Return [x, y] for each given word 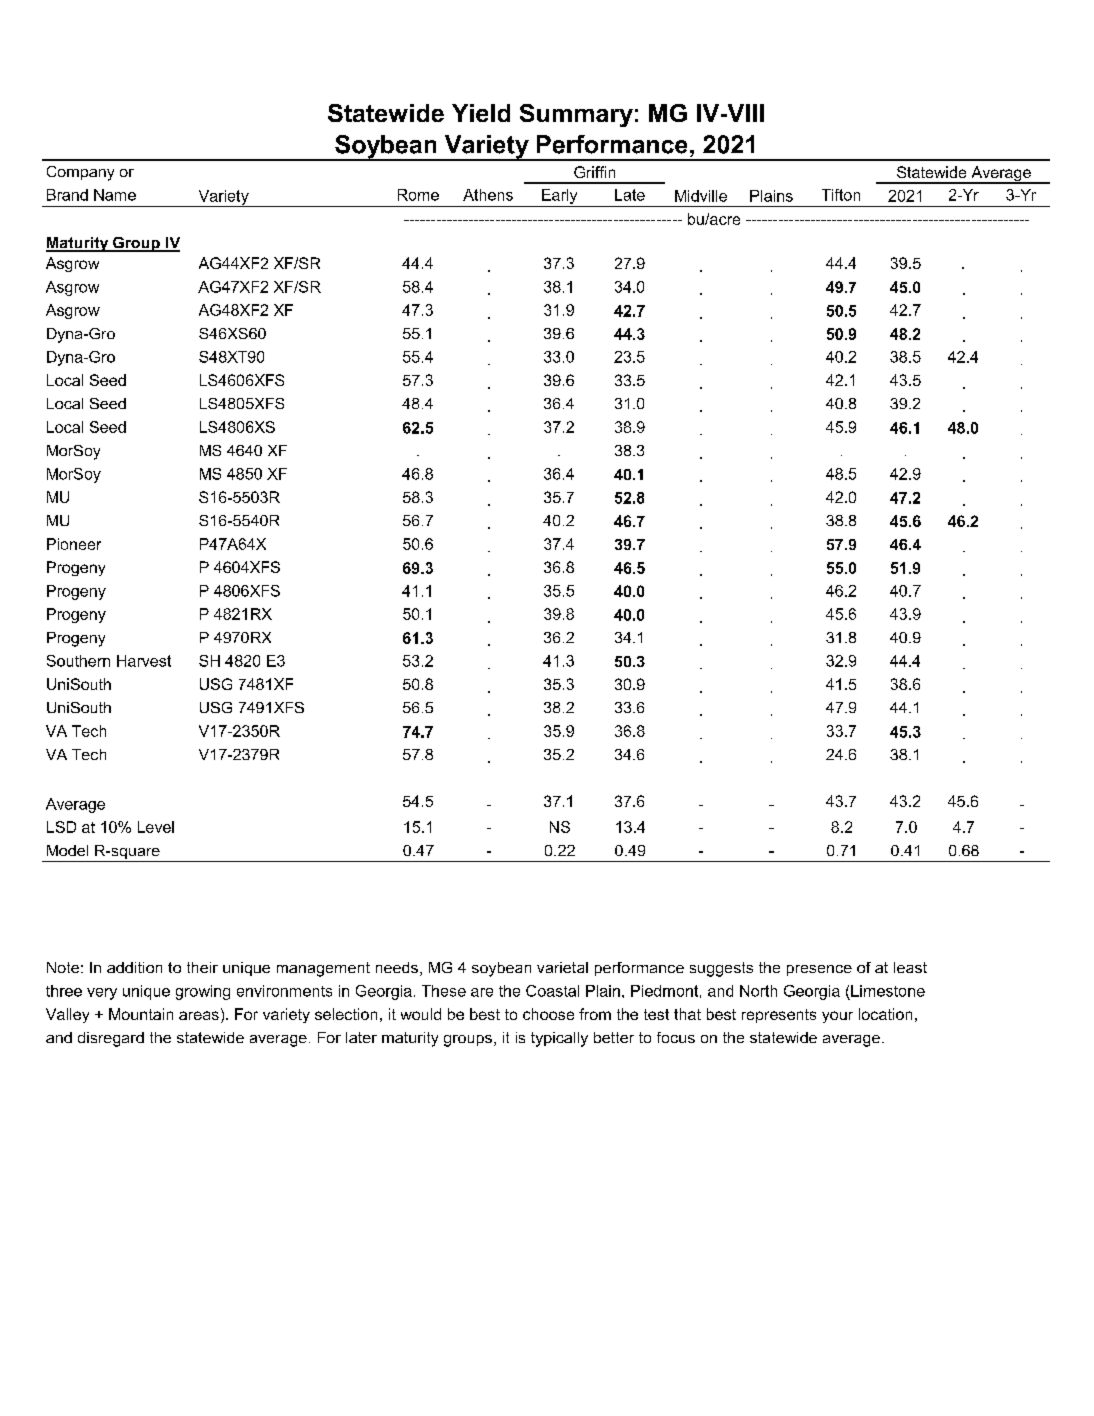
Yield [481, 113]
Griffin [594, 172]
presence [819, 970]
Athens [488, 195]
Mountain [141, 1014]
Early [559, 196]
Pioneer [74, 544]
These [444, 991]
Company [80, 173]
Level [156, 827]
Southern [78, 661]
